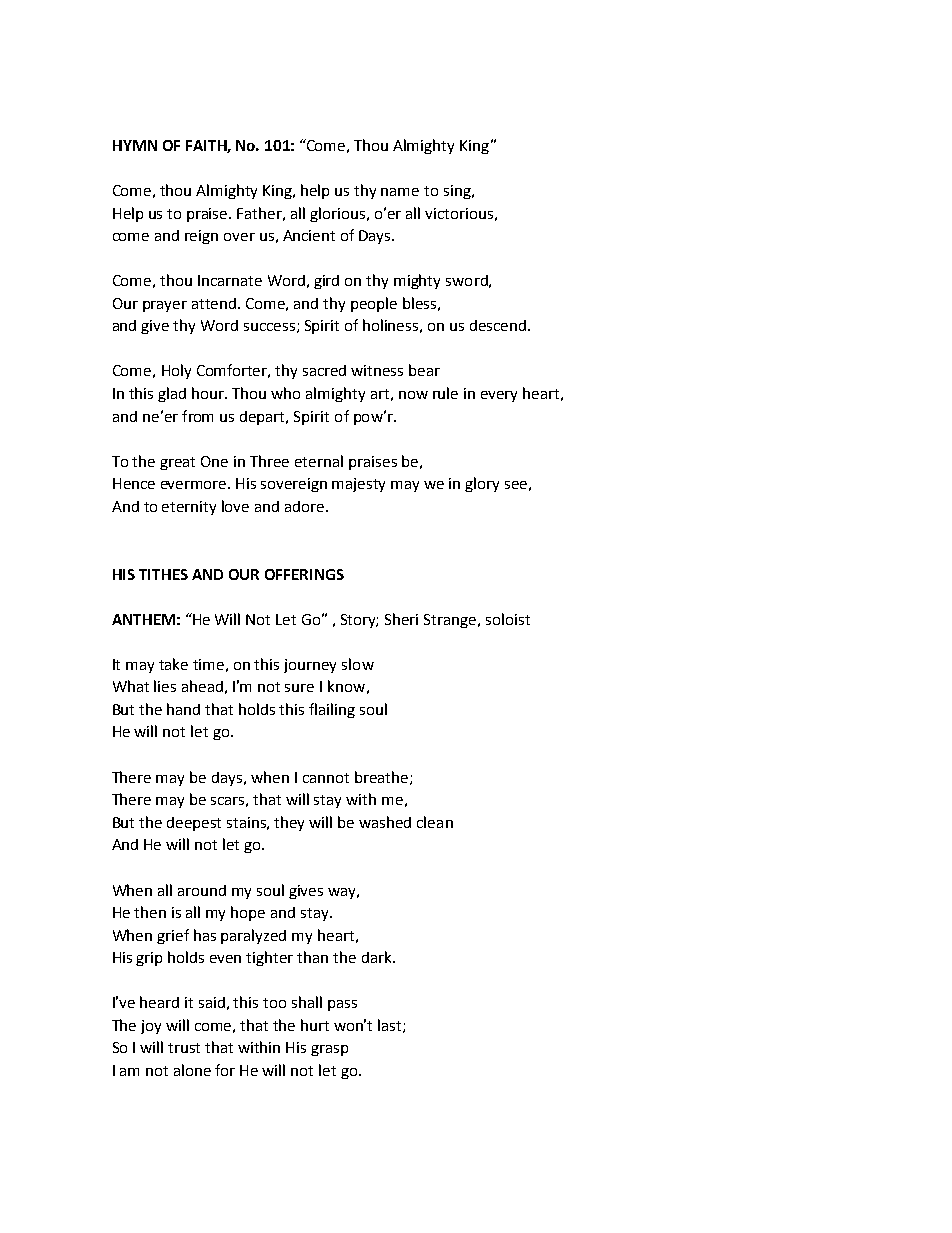 This image has height=1233, width=952. I want to click on trust, so click(184, 1048).
